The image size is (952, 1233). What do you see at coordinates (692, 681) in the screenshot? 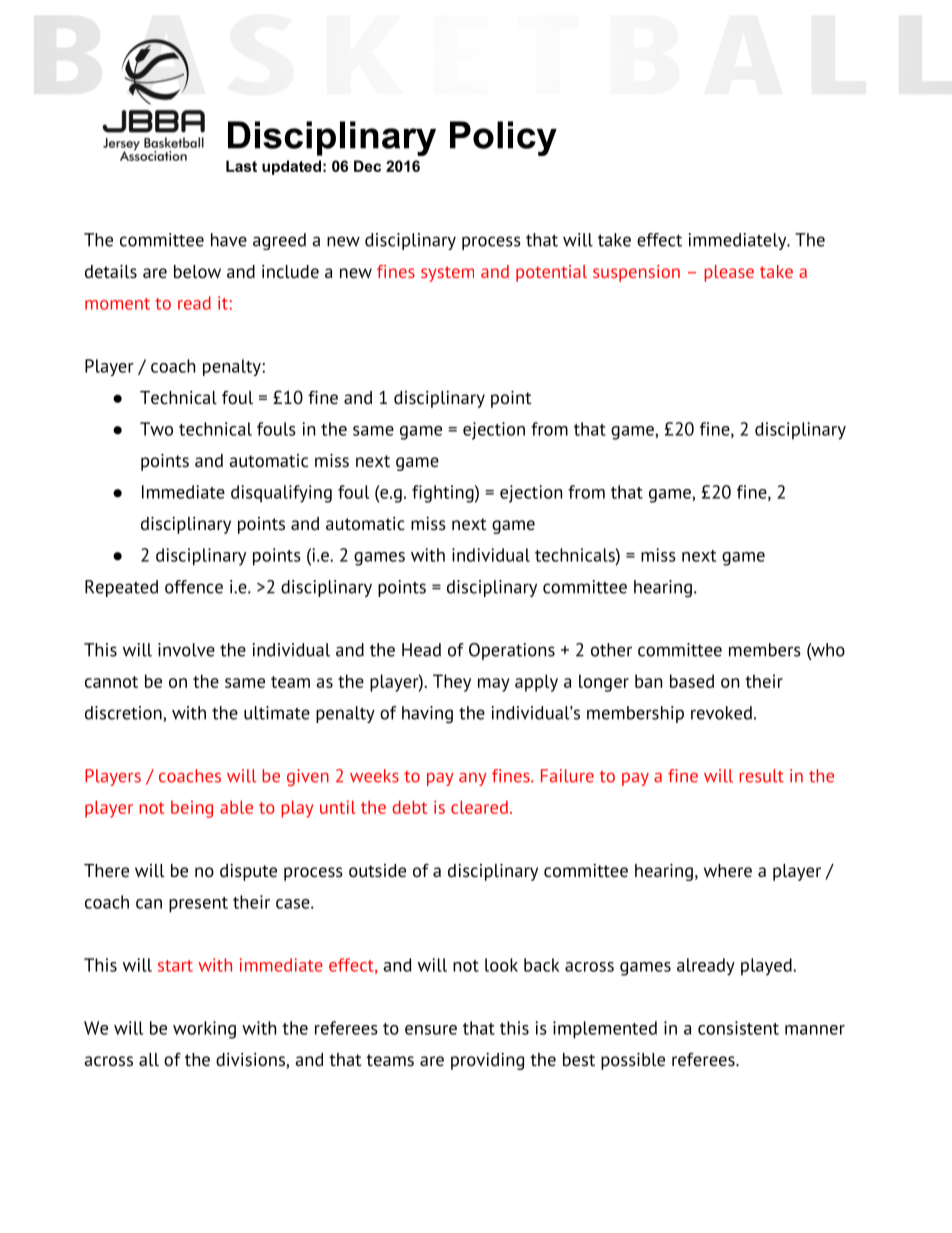
I see `based` at bounding box center [692, 681].
